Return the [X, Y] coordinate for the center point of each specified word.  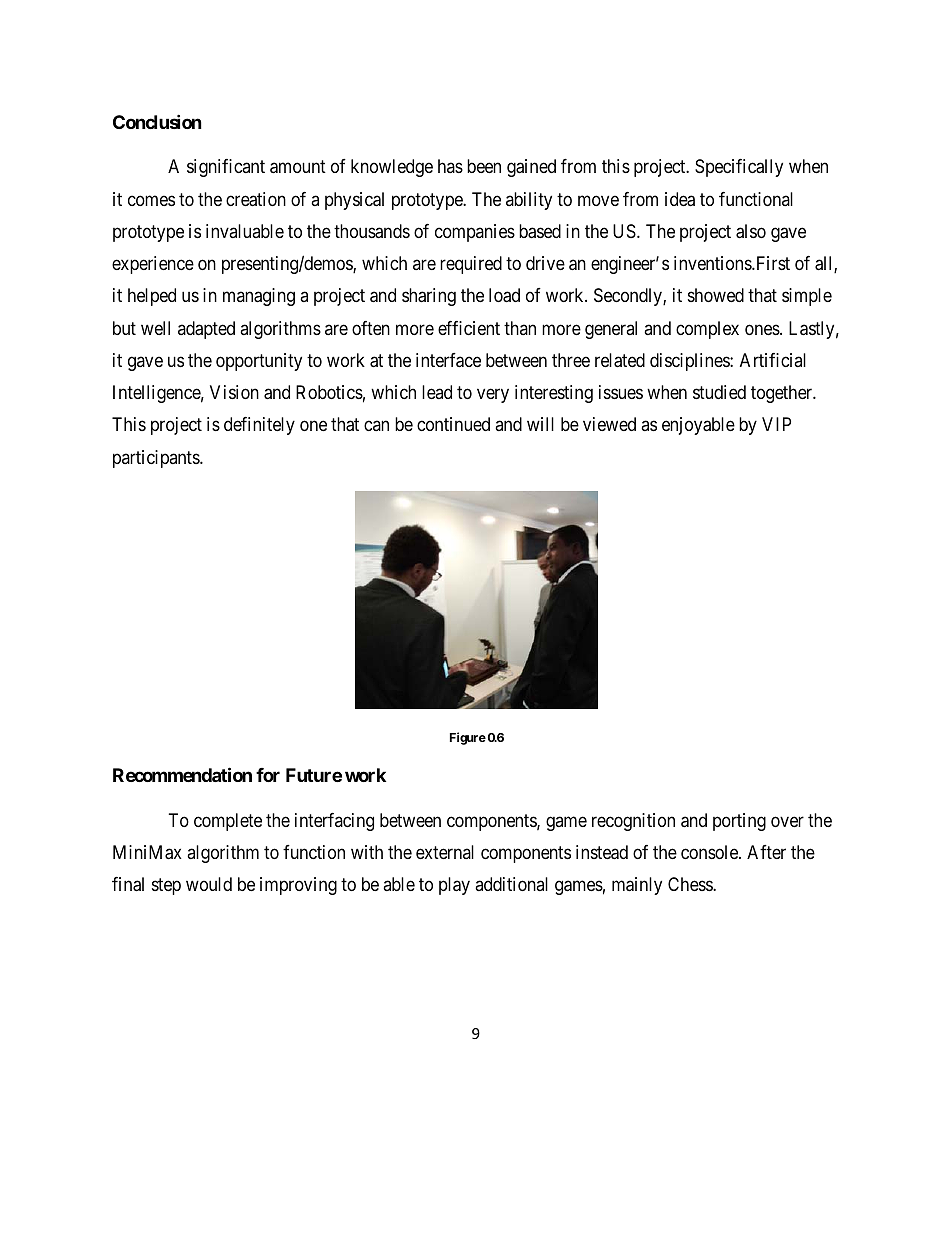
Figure [468, 738]
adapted [206, 330]
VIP [776, 424]
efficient [469, 328]
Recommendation [182, 774]
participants [157, 459]
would [209, 884]
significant [226, 168]
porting [739, 822]
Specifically [739, 168]
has [450, 166]
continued [453, 424]
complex [707, 330]
